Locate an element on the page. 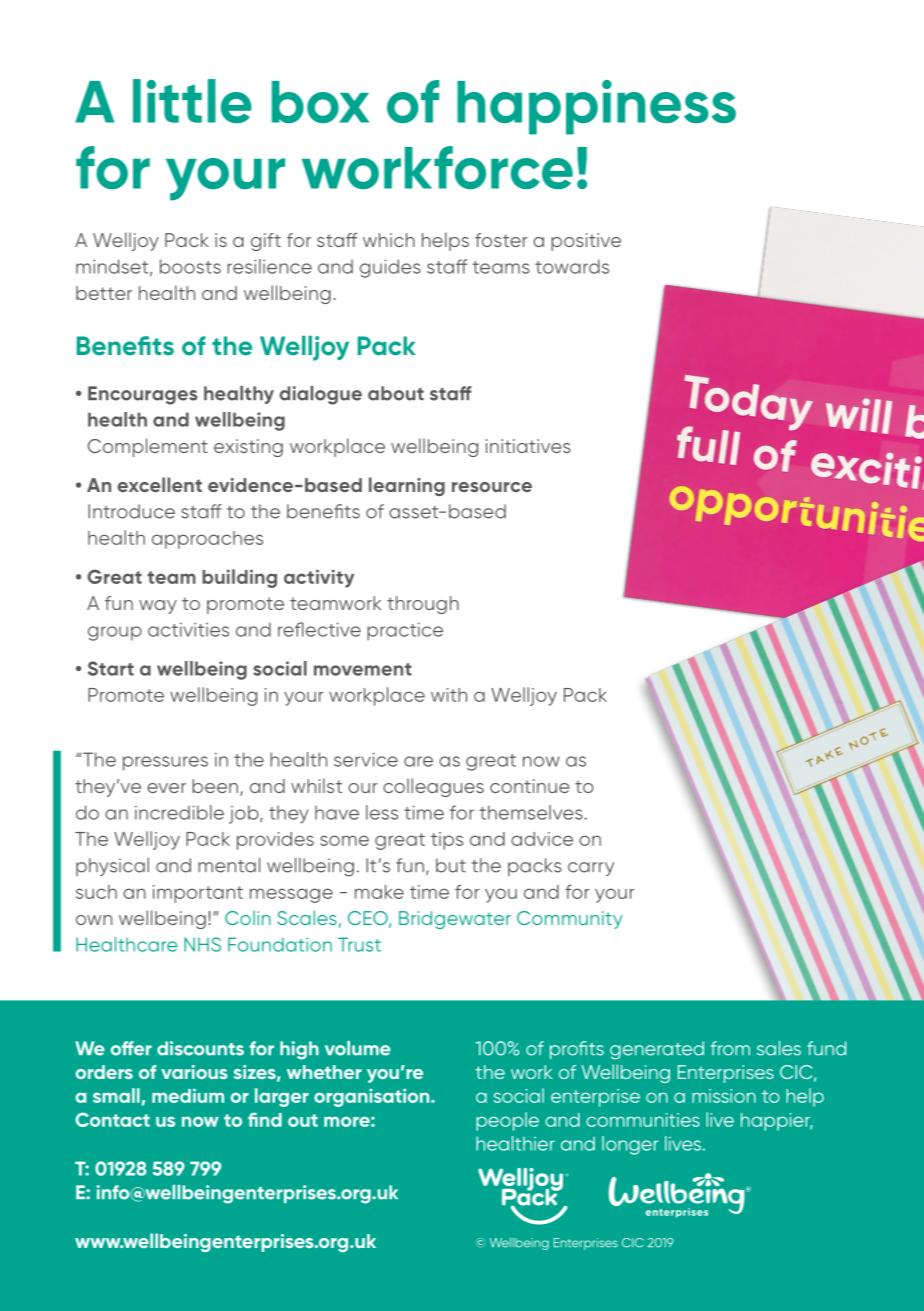  people is located at coordinates (507, 1121).
